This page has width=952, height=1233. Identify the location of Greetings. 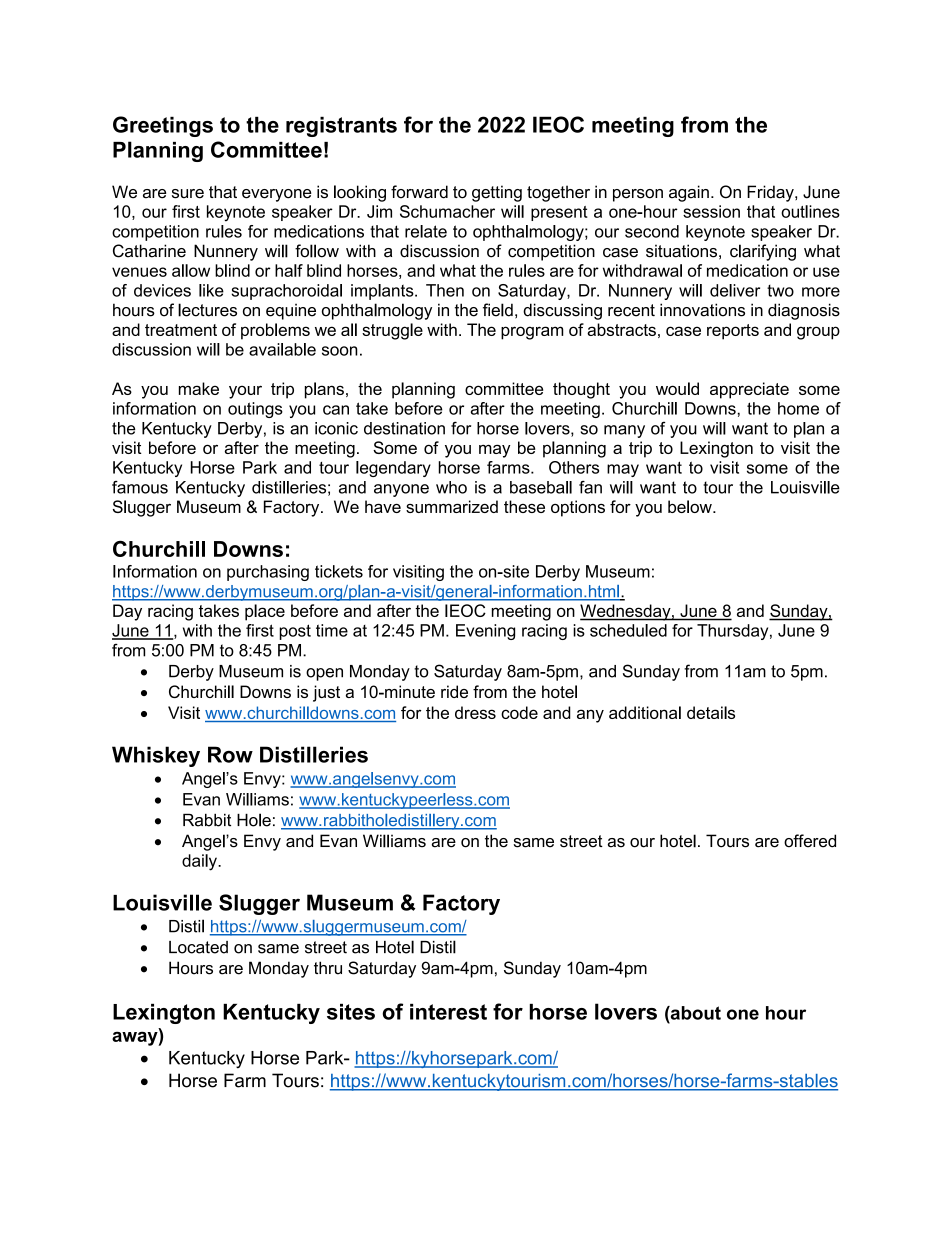
(163, 126).
